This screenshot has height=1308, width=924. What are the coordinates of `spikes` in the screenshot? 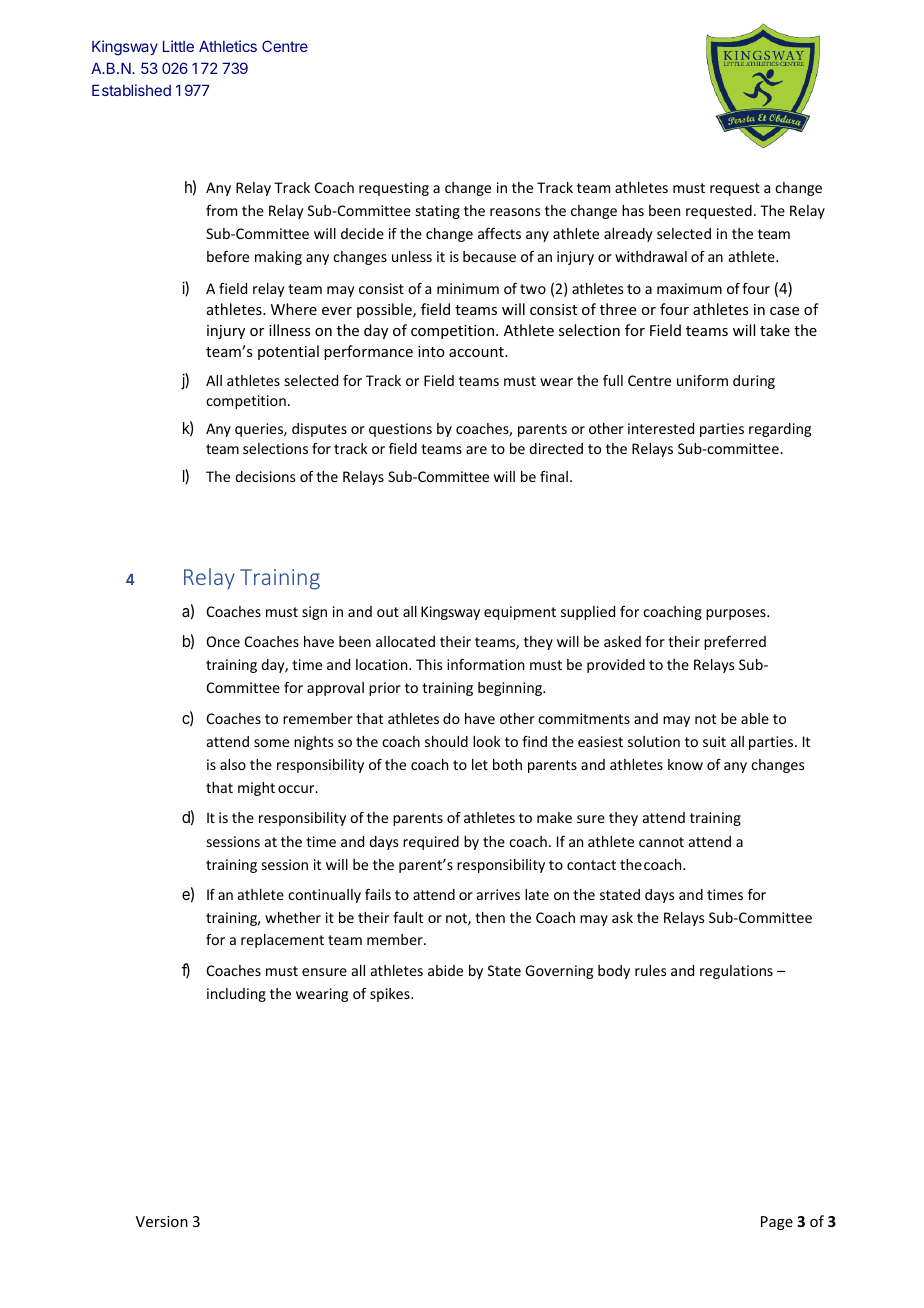 It's located at (391, 995).
